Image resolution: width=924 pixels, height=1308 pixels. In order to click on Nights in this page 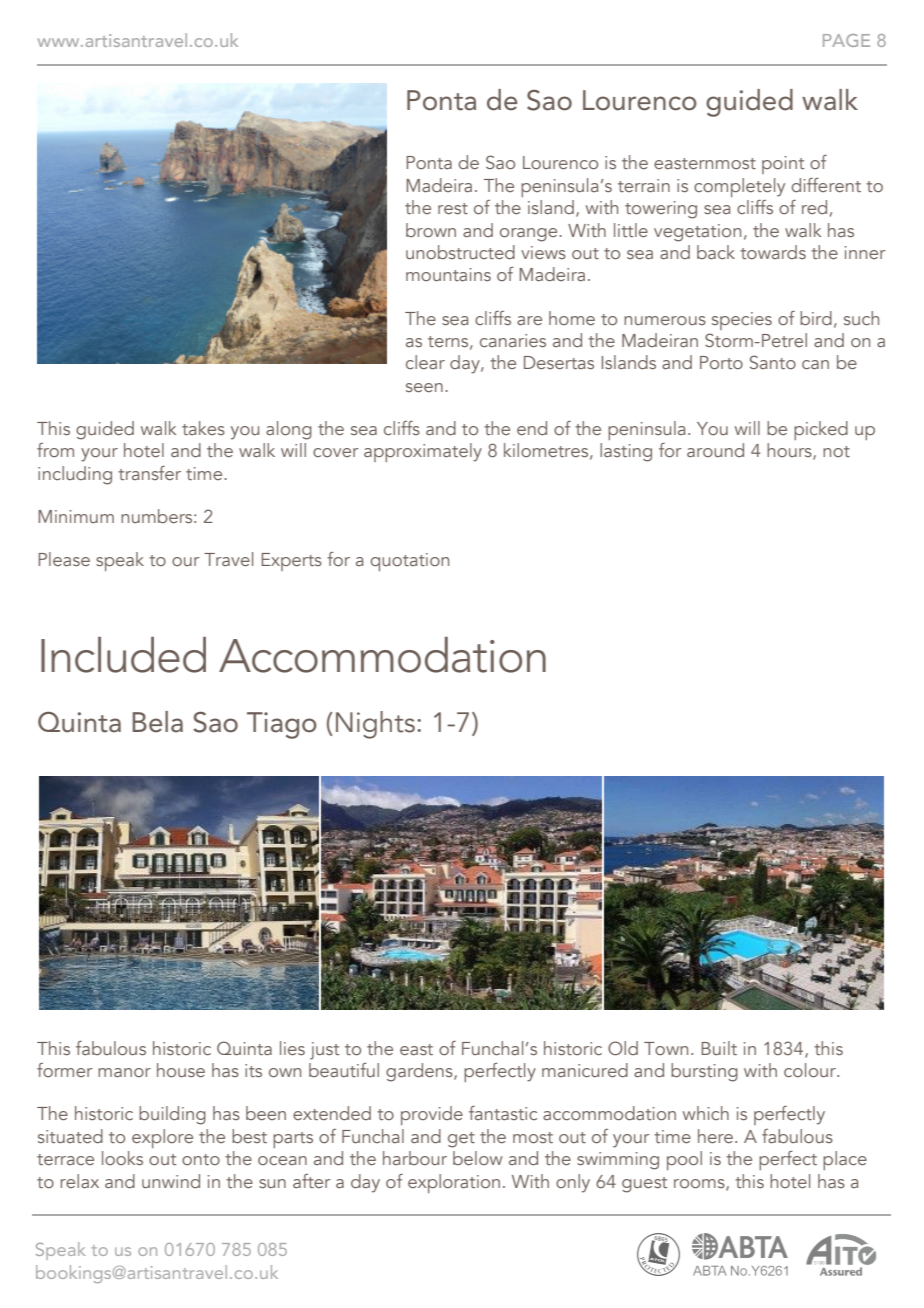, I will do `click(375, 725)`.
